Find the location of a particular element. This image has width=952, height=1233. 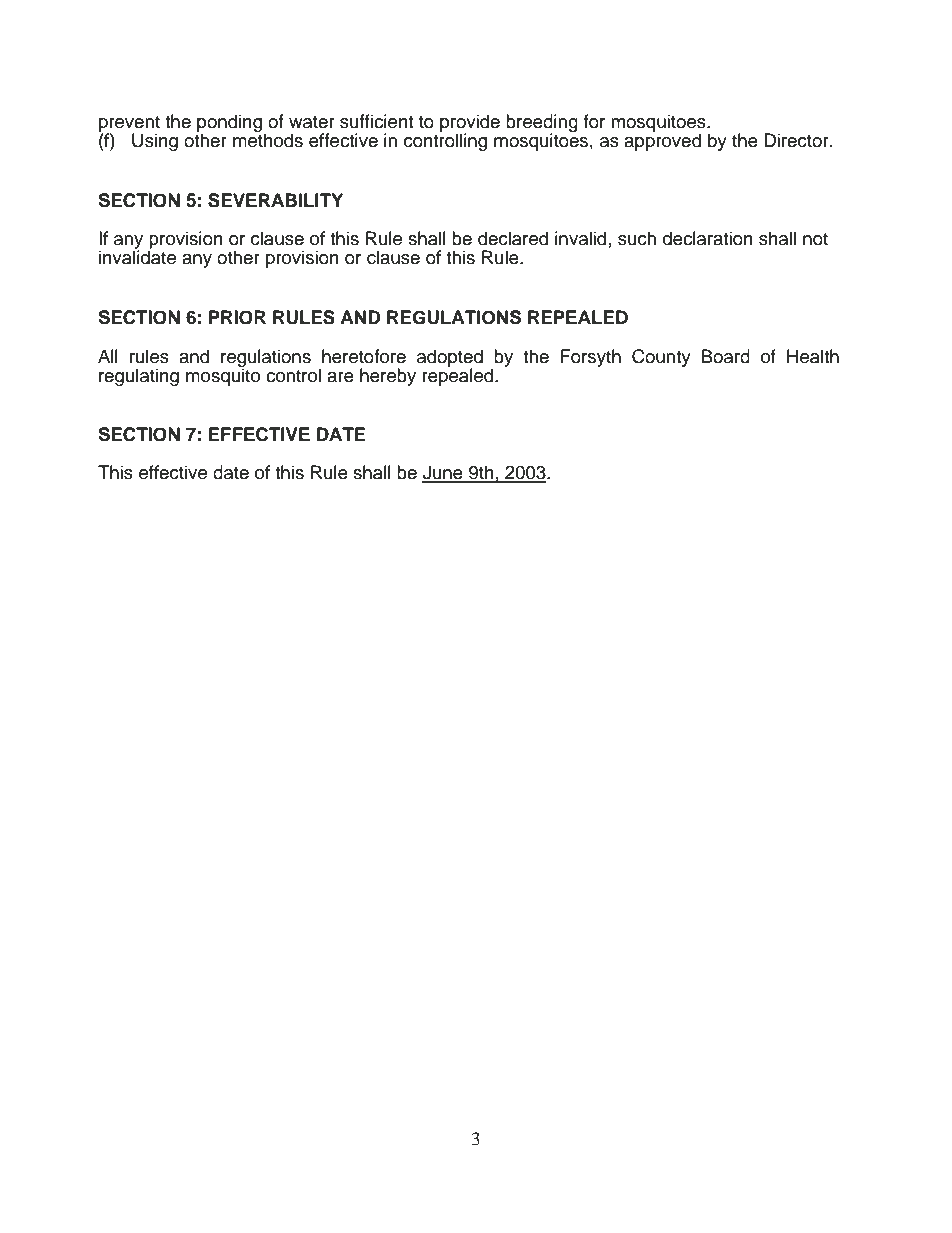

hereby is located at coordinates (388, 377).
